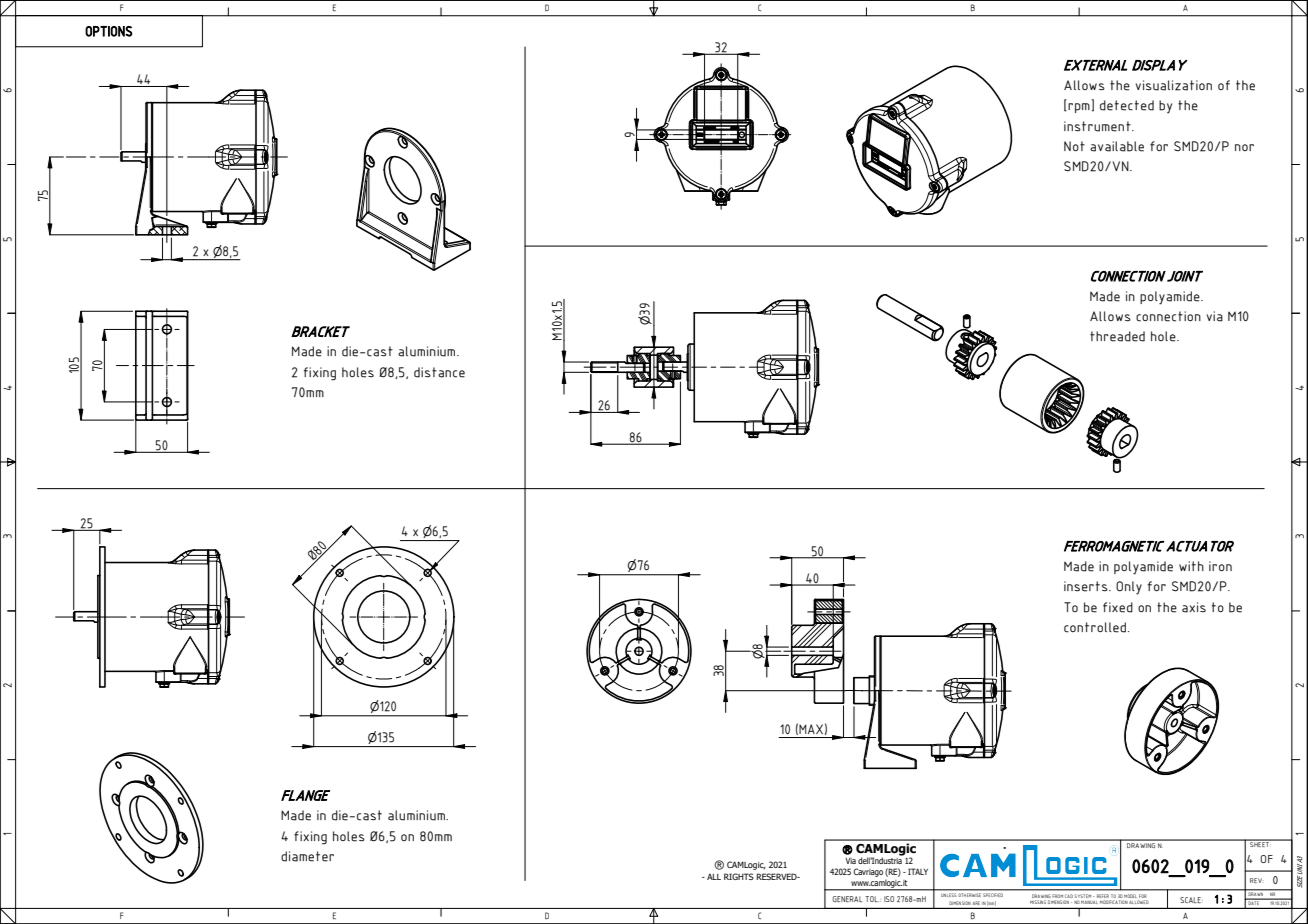 This screenshot has height=924, width=1308. Describe the element at coordinates (739, 876) in the screenshot. I see `RIGHTS` at that location.
